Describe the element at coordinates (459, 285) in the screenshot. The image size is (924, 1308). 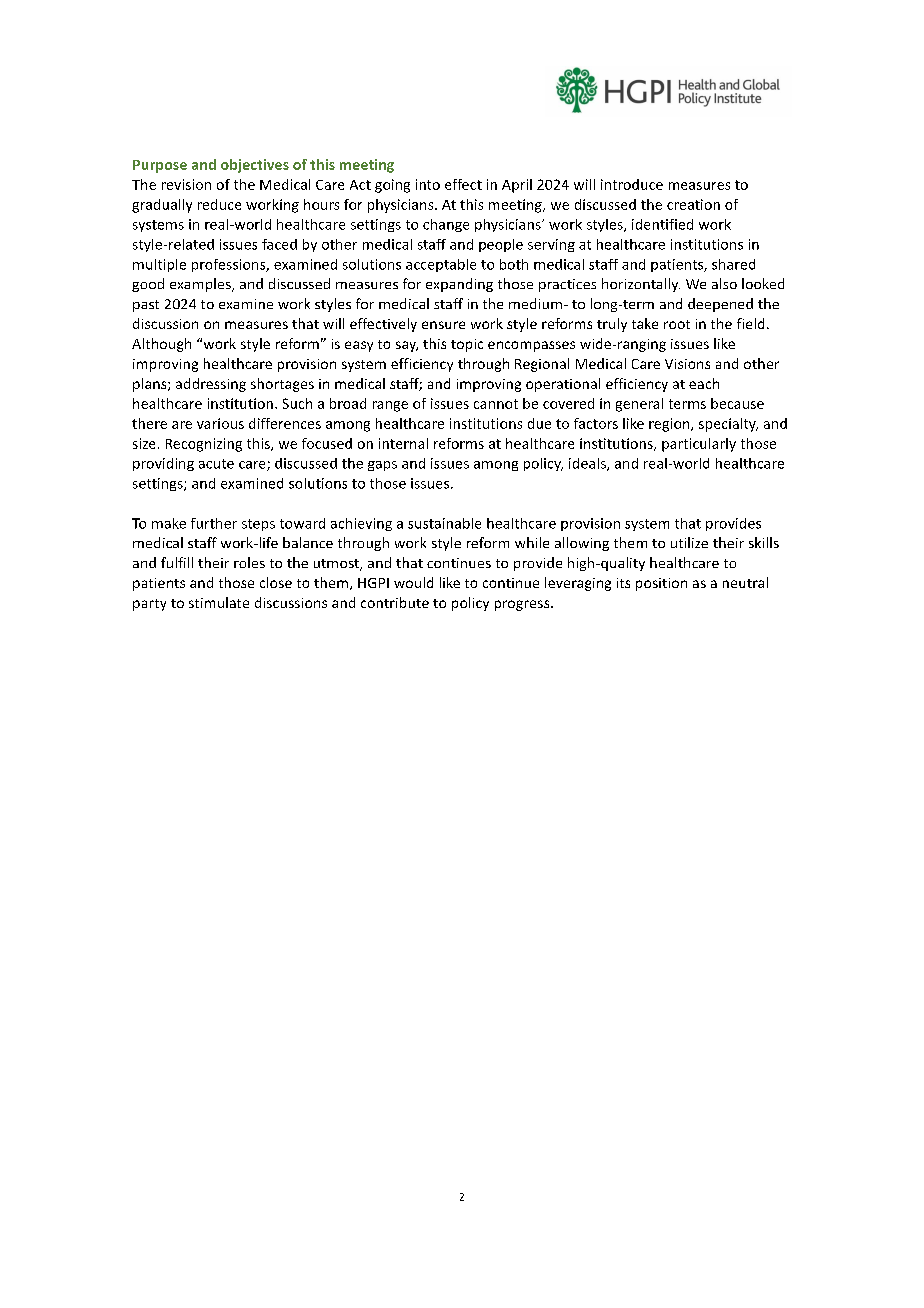
I see `expanding` at that location.
